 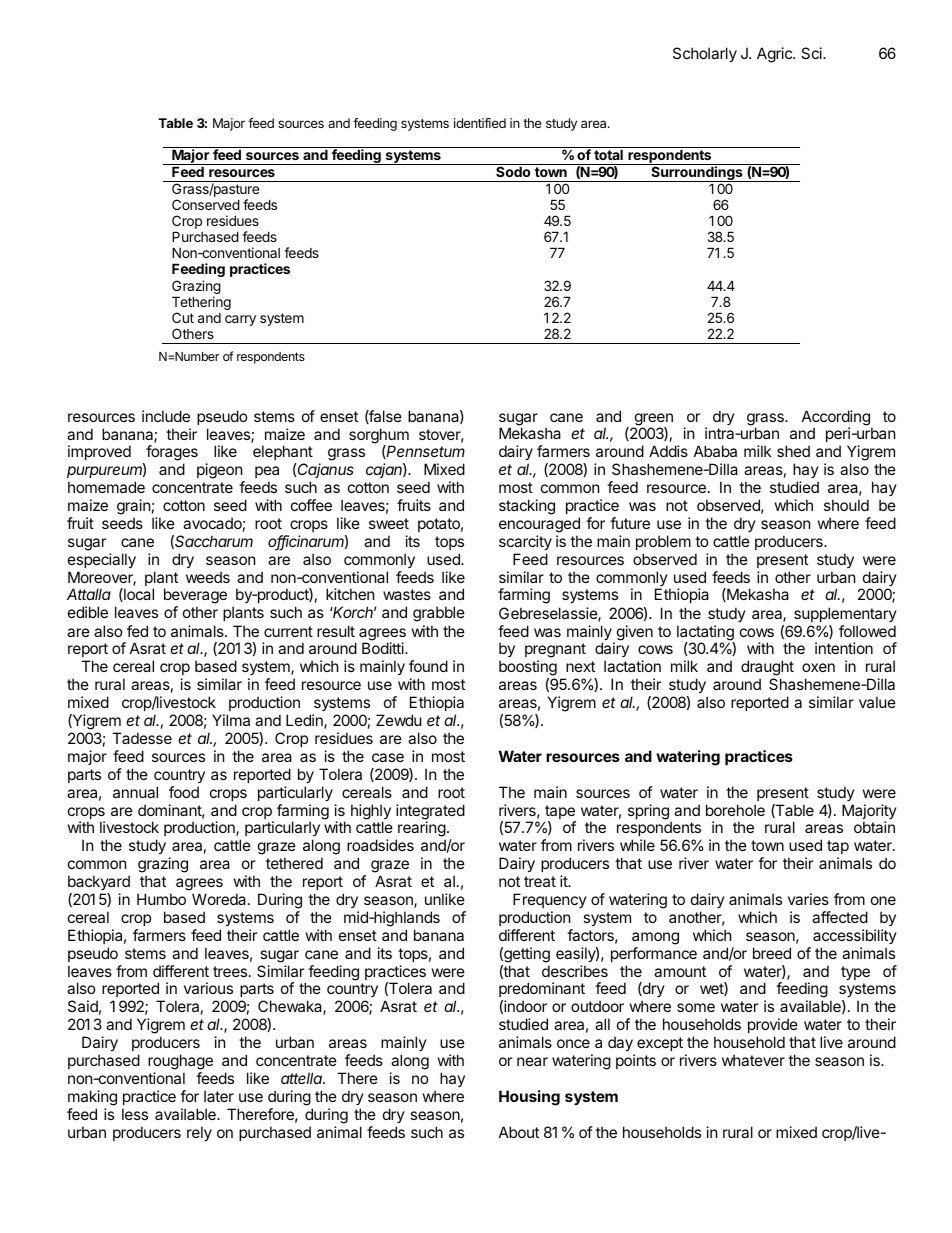 I want to click on beverage, so click(x=195, y=597).
